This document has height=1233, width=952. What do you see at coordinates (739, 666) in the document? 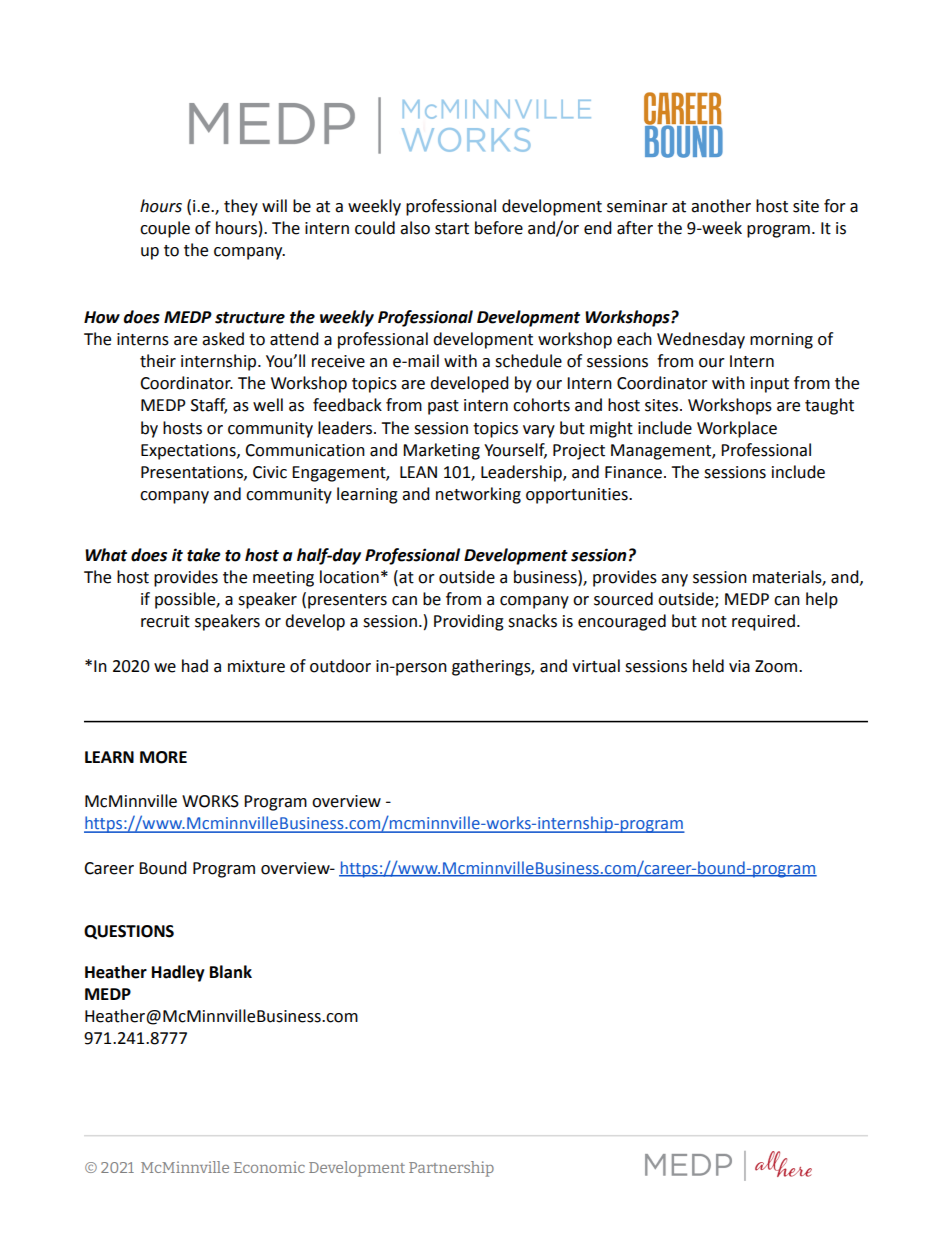
I see `via` at bounding box center [739, 666].
